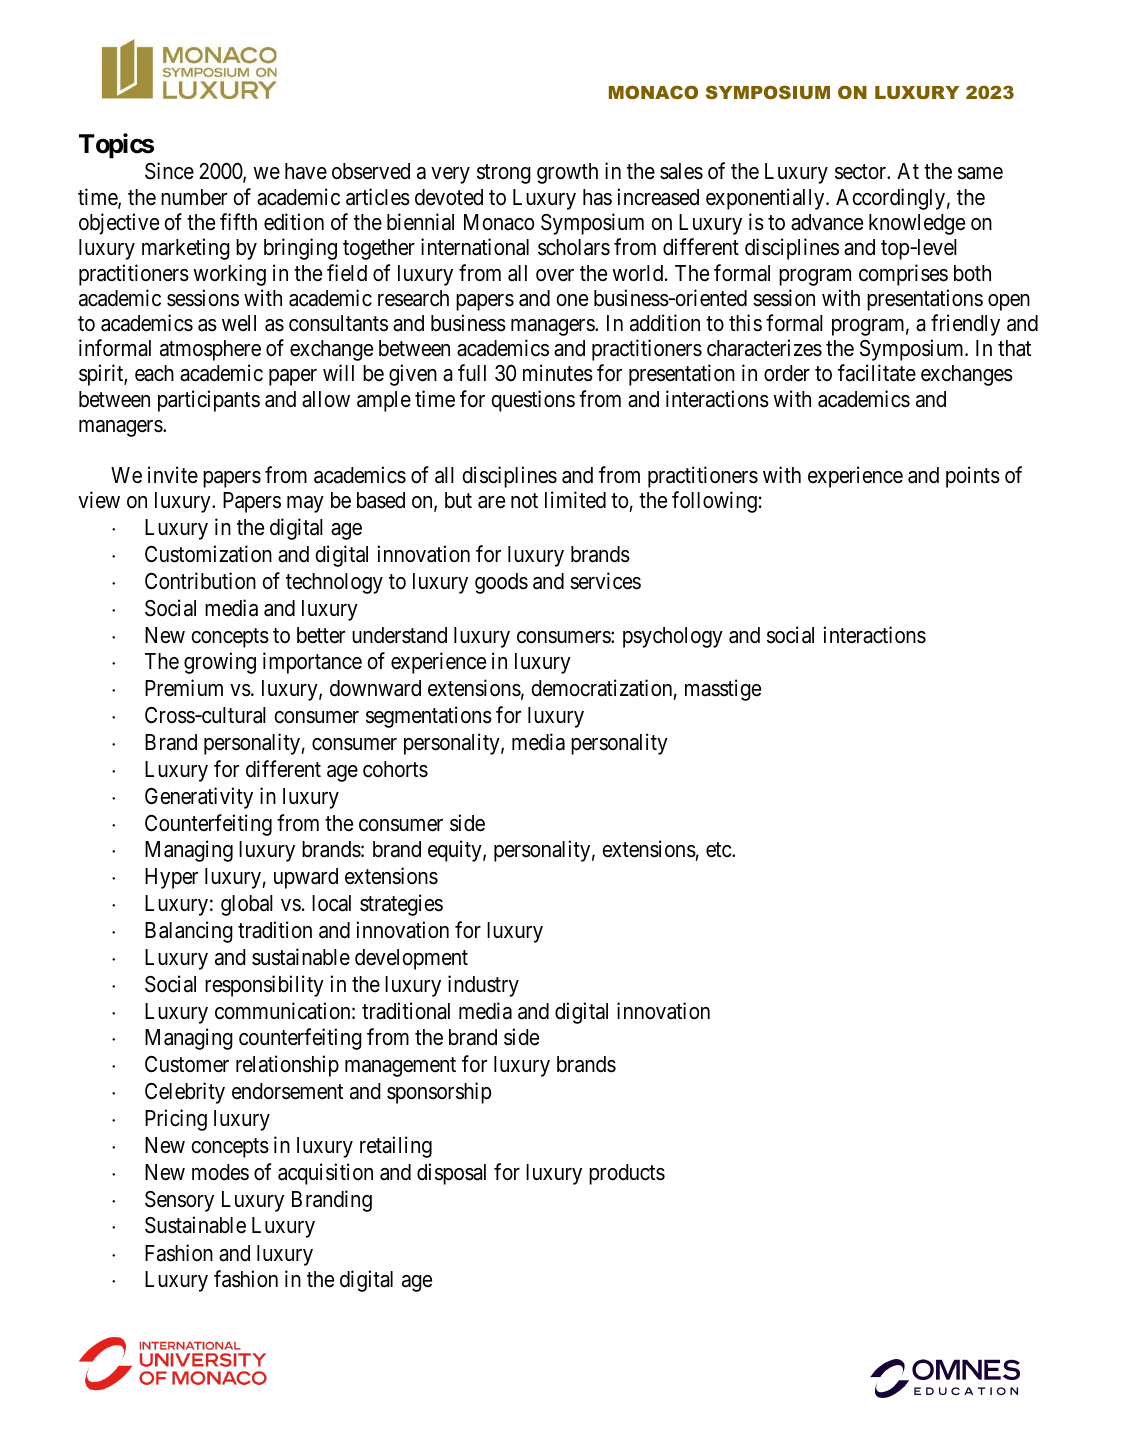 The width and height of the image is (1121, 1451). I want to click on Customization, so click(208, 554).
